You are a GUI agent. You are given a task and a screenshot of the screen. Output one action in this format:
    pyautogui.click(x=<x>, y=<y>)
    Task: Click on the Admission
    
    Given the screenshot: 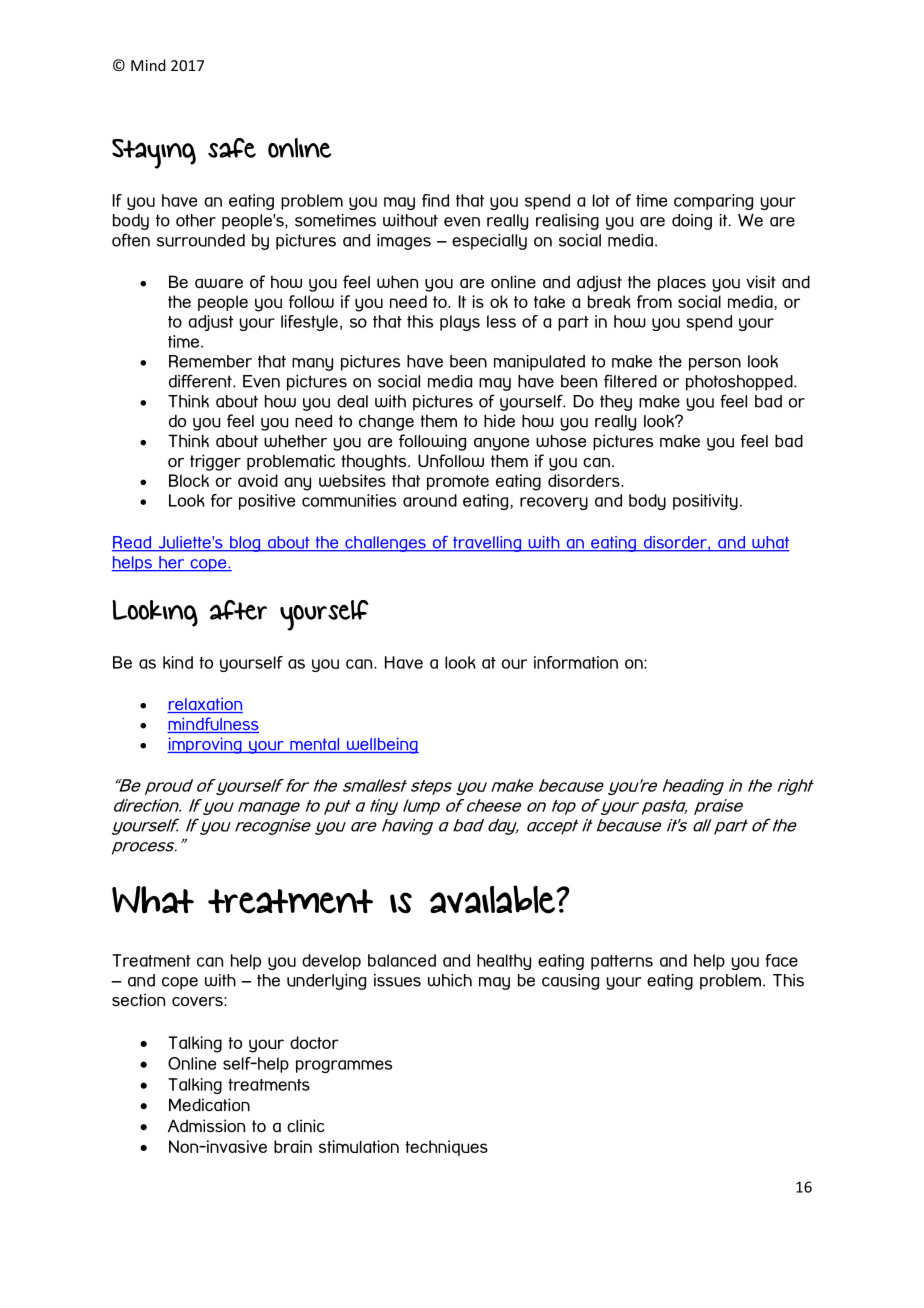 What is the action you would take?
    pyautogui.click(x=206, y=1126)
